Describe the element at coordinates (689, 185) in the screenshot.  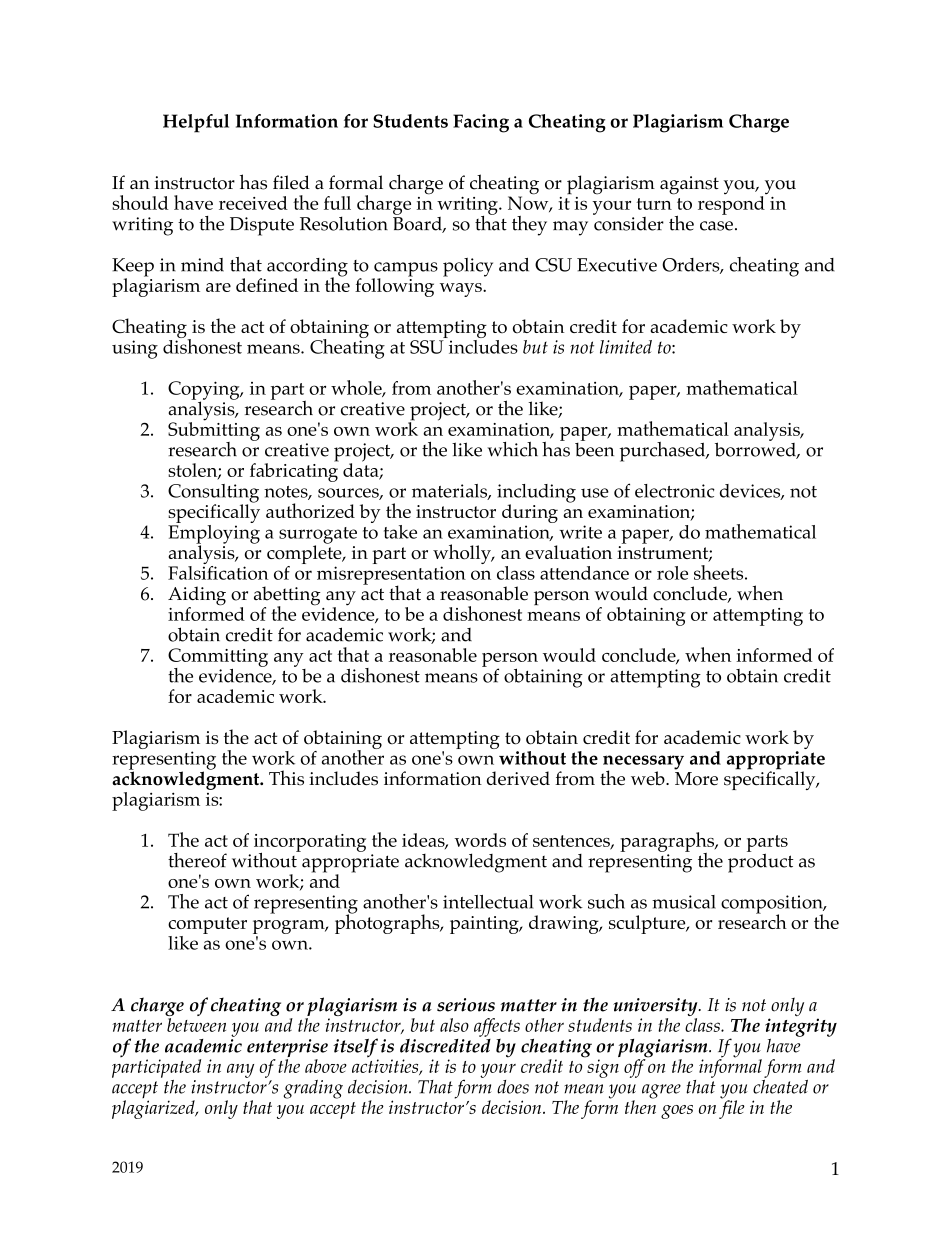
I see `against` at that location.
